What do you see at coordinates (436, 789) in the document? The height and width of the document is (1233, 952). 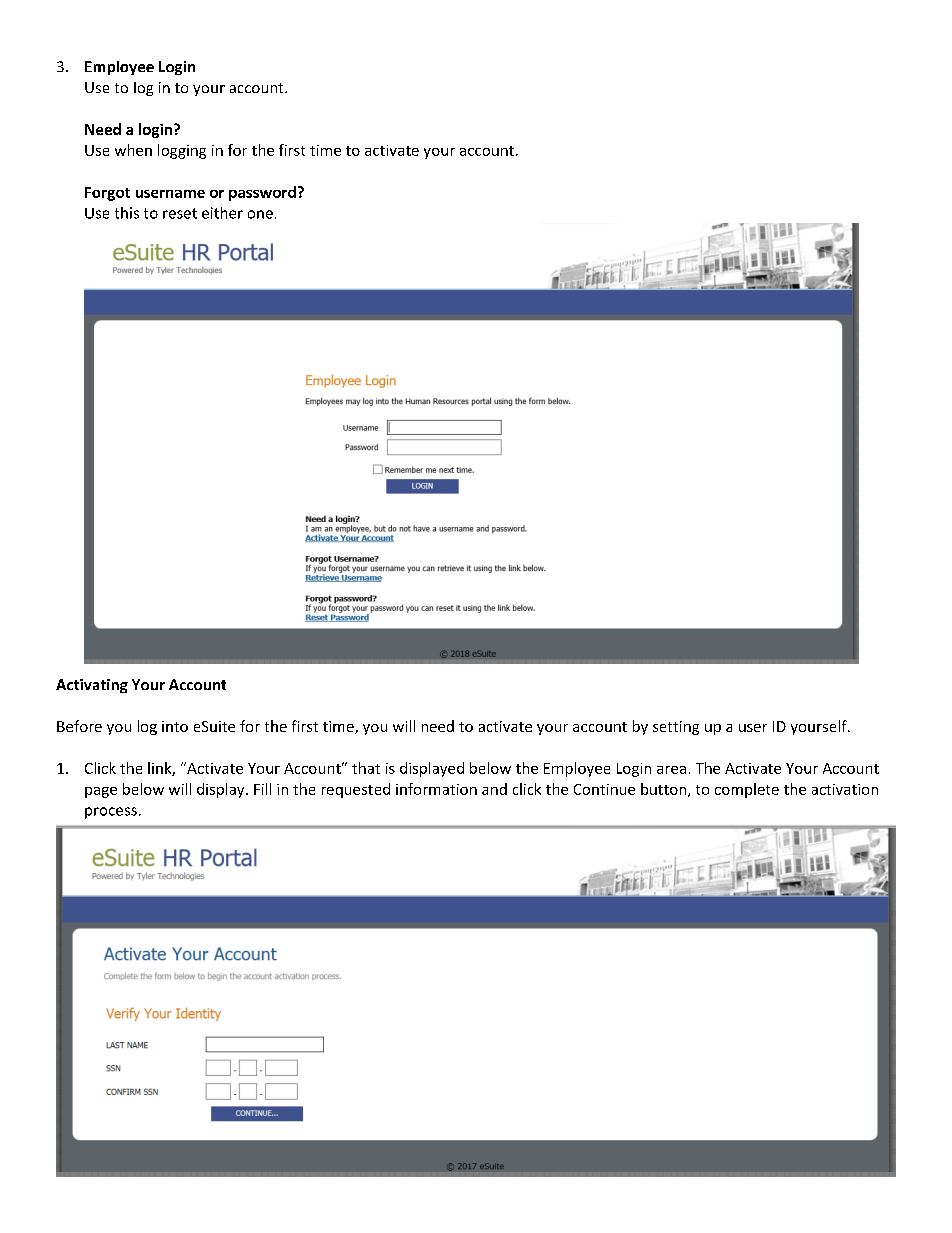 I see `information` at bounding box center [436, 789].
